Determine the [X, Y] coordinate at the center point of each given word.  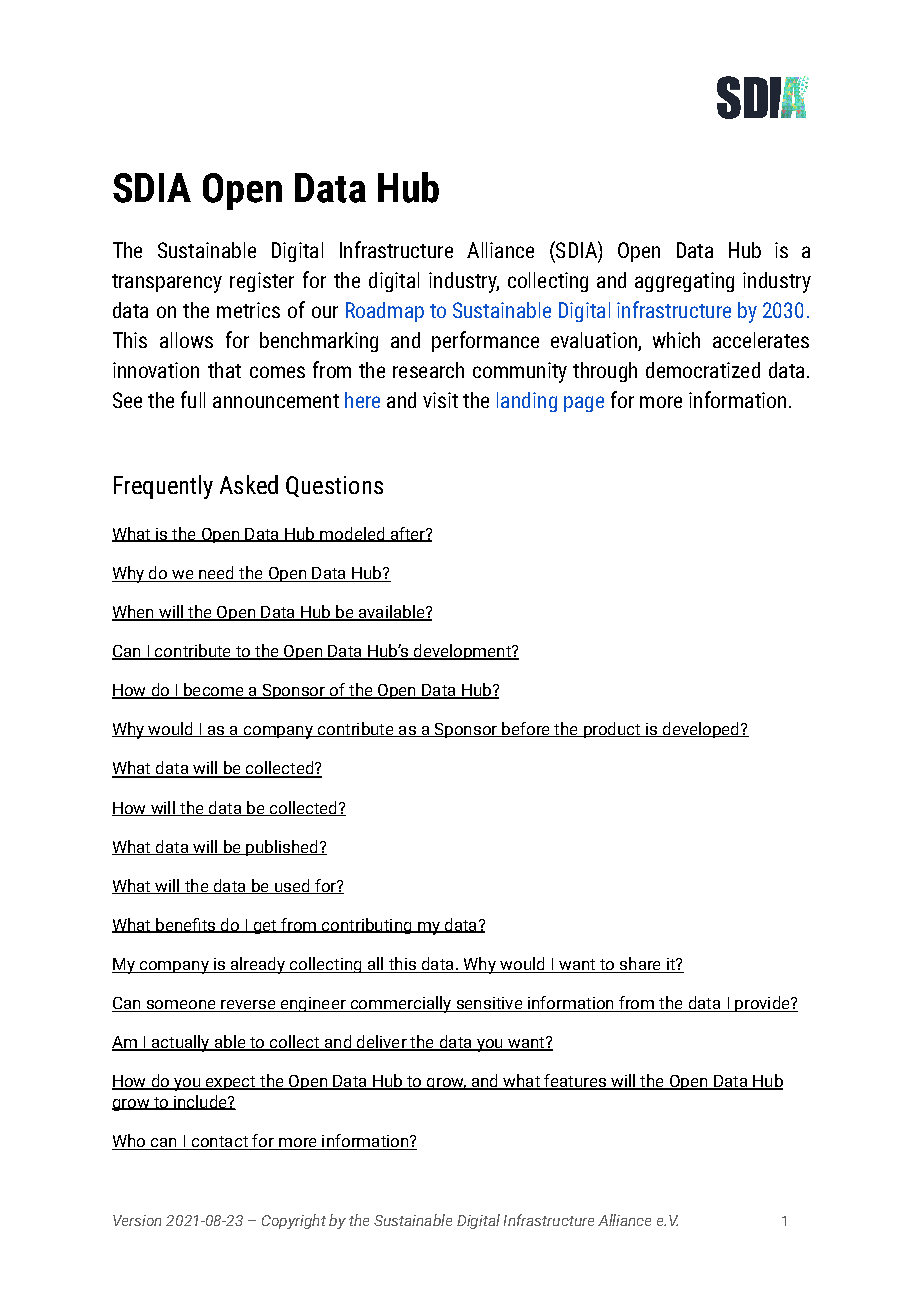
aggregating [684, 282]
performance [485, 341]
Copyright [294, 1221]
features [575, 1082]
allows [186, 340]
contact [219, 1143]
